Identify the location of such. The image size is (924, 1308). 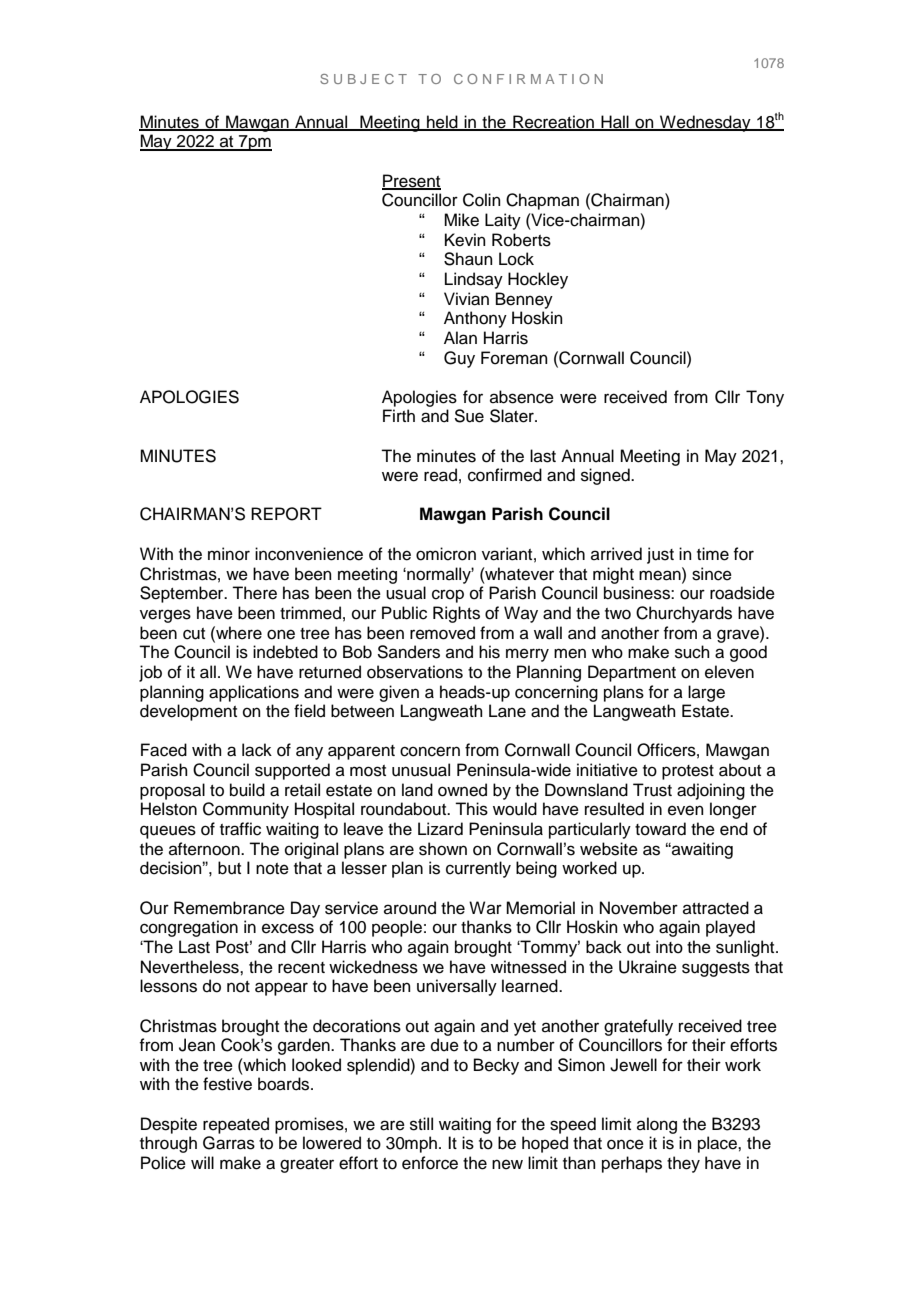
(692, 652).
